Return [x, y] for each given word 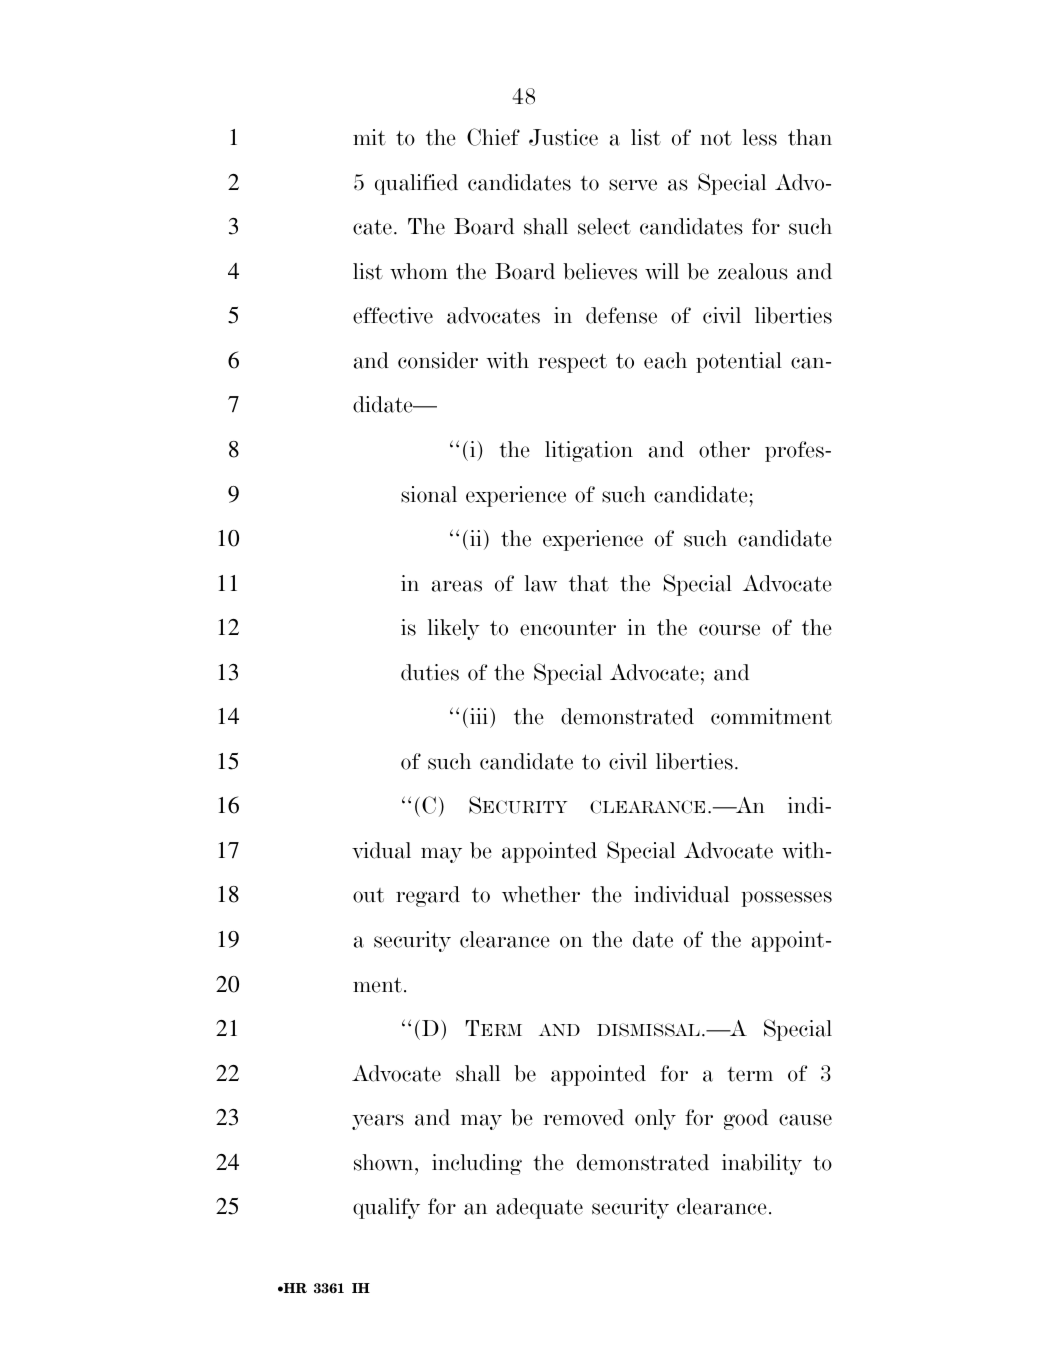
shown [385, 1162]
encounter [568, 628]
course [729, 630]
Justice [563, 137]
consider [438, 360]
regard [428, 896]
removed [583, 1117]
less [760, 137]
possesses [786, 899]
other [724, 449]
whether [541, 894]
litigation [589, 451]
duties [430, 672]
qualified [416, 184]
